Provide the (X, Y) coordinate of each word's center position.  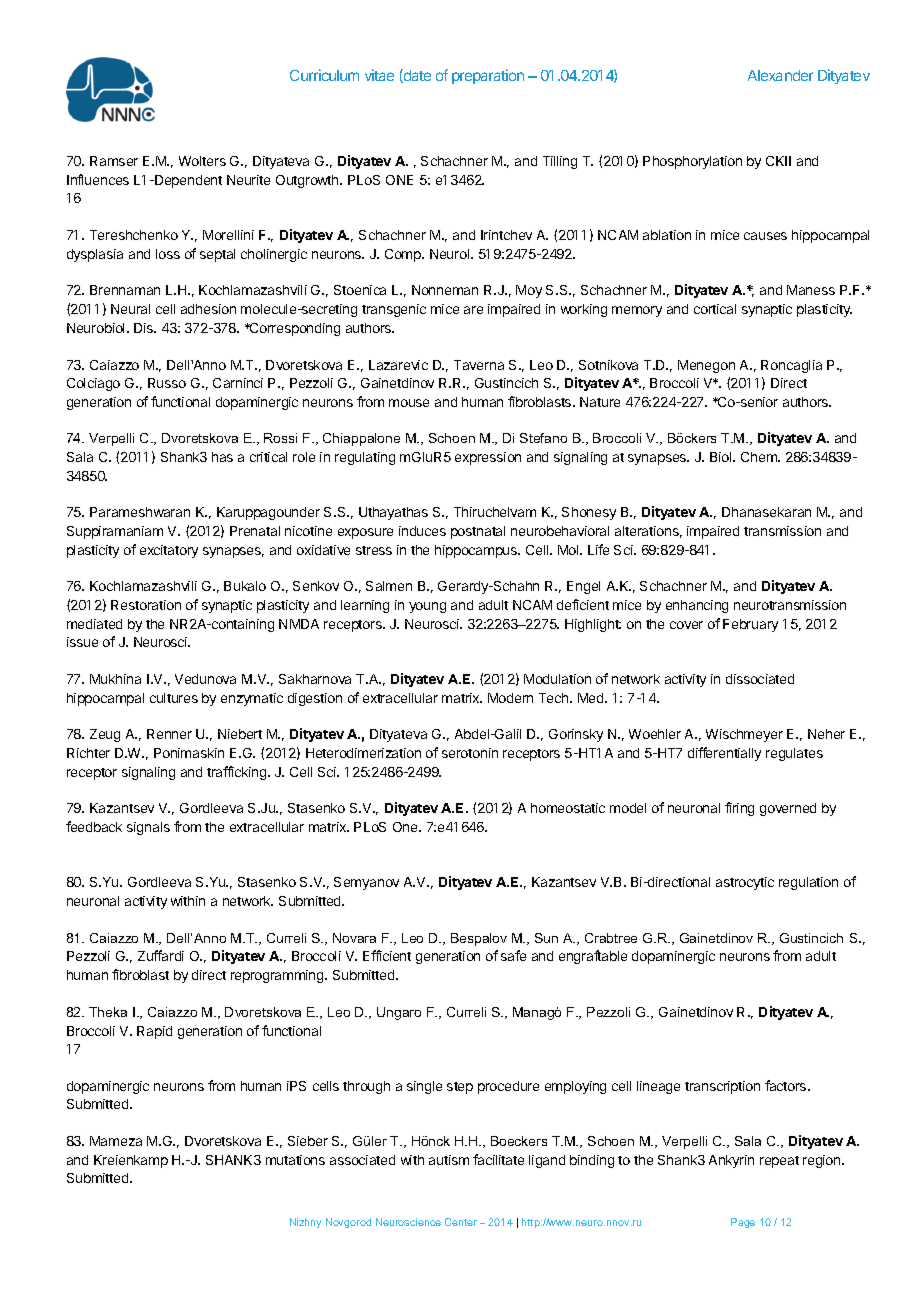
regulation (808, 883)
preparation (488, 76)
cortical (715, 309)
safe (513, 955)
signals (148, 828)
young (427, 607)
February (750, 625)
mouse (409, 403)
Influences (98, 179)
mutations (295, 1160)
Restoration (146, 605)
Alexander (780, 75)
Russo (167, 383)
